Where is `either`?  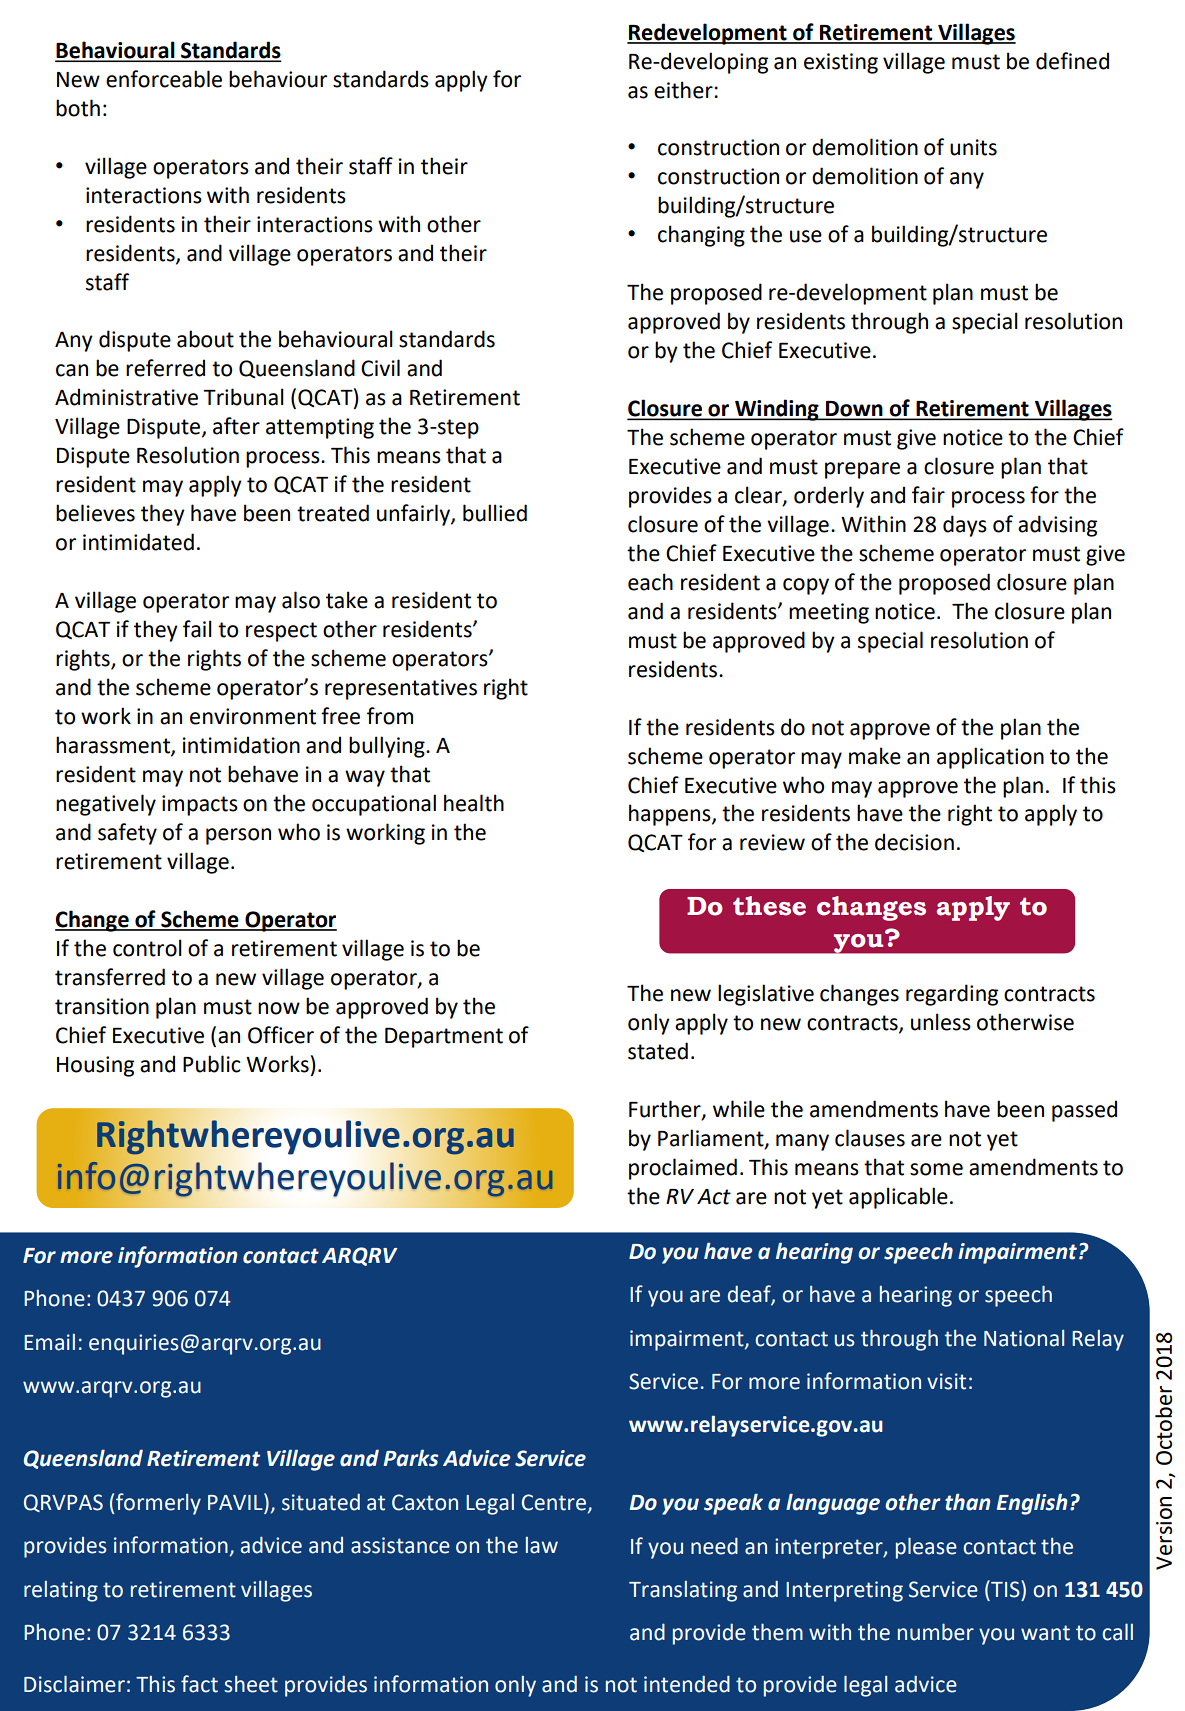 either is located at coordinates (684, 90).
